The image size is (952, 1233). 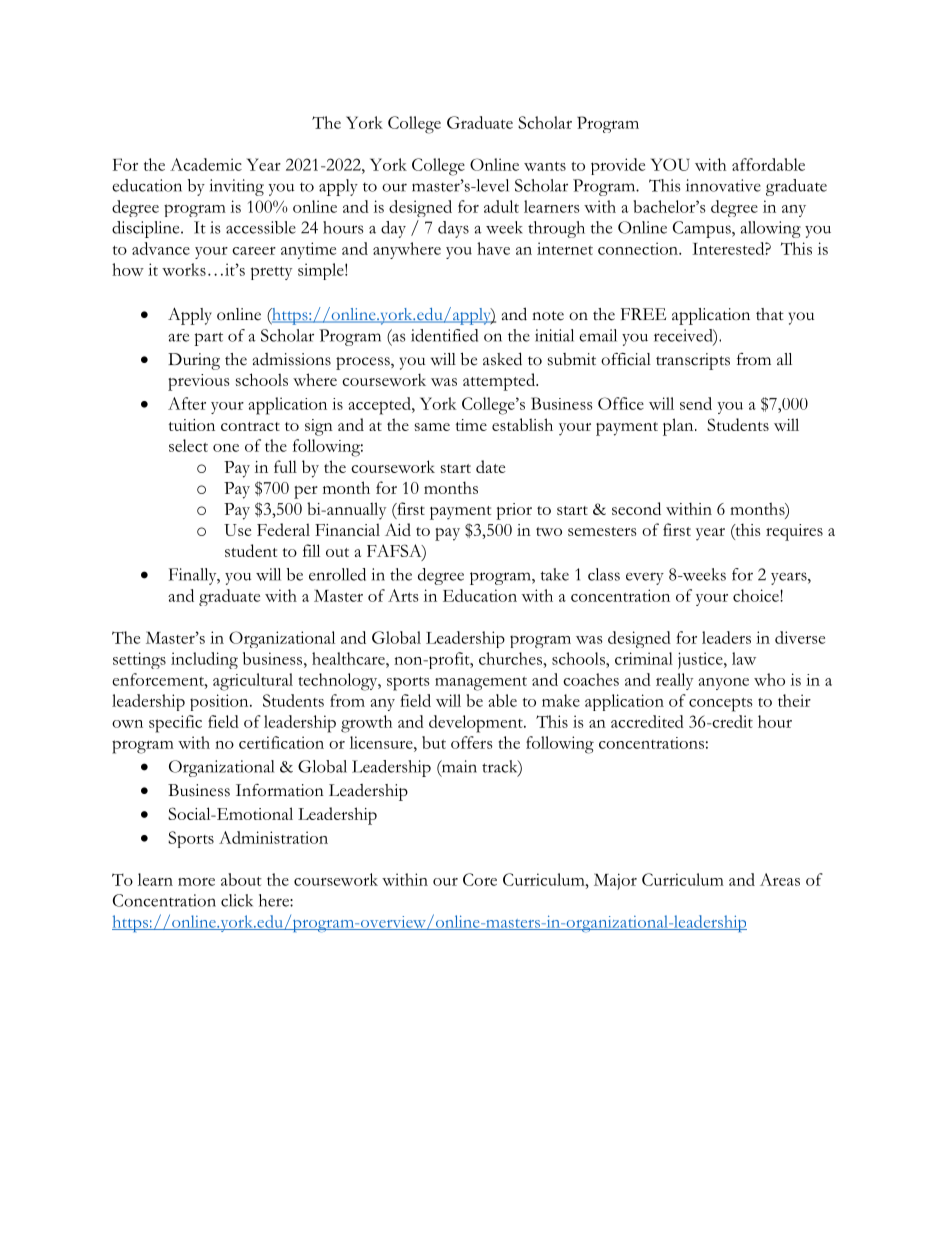 I want to click on asked, so click(x=502, y=359).
